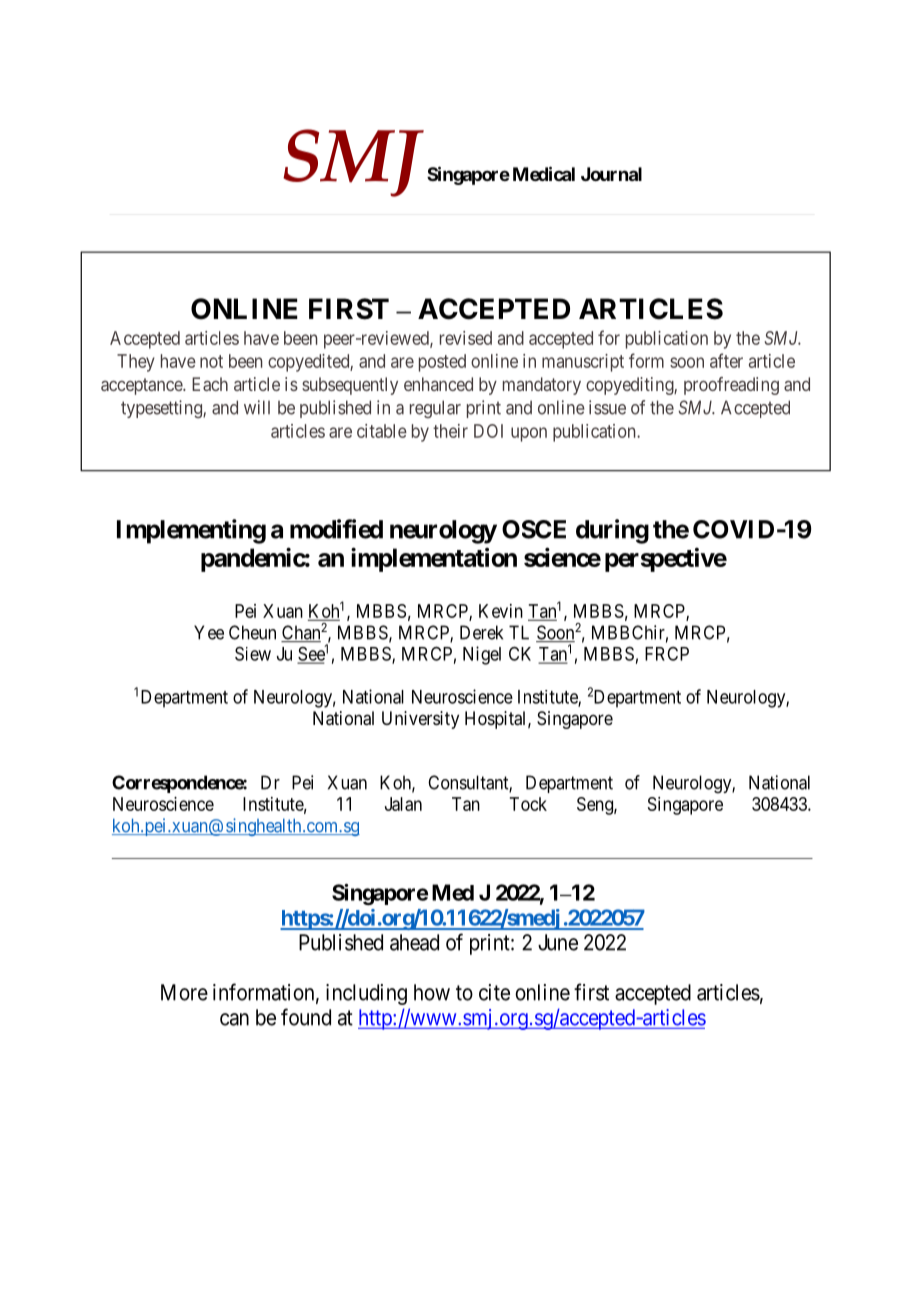 The height and width of the document is (1308, 924). Describe the element at coordinates (544, 173) in the document. I see `Medical` at that location.
